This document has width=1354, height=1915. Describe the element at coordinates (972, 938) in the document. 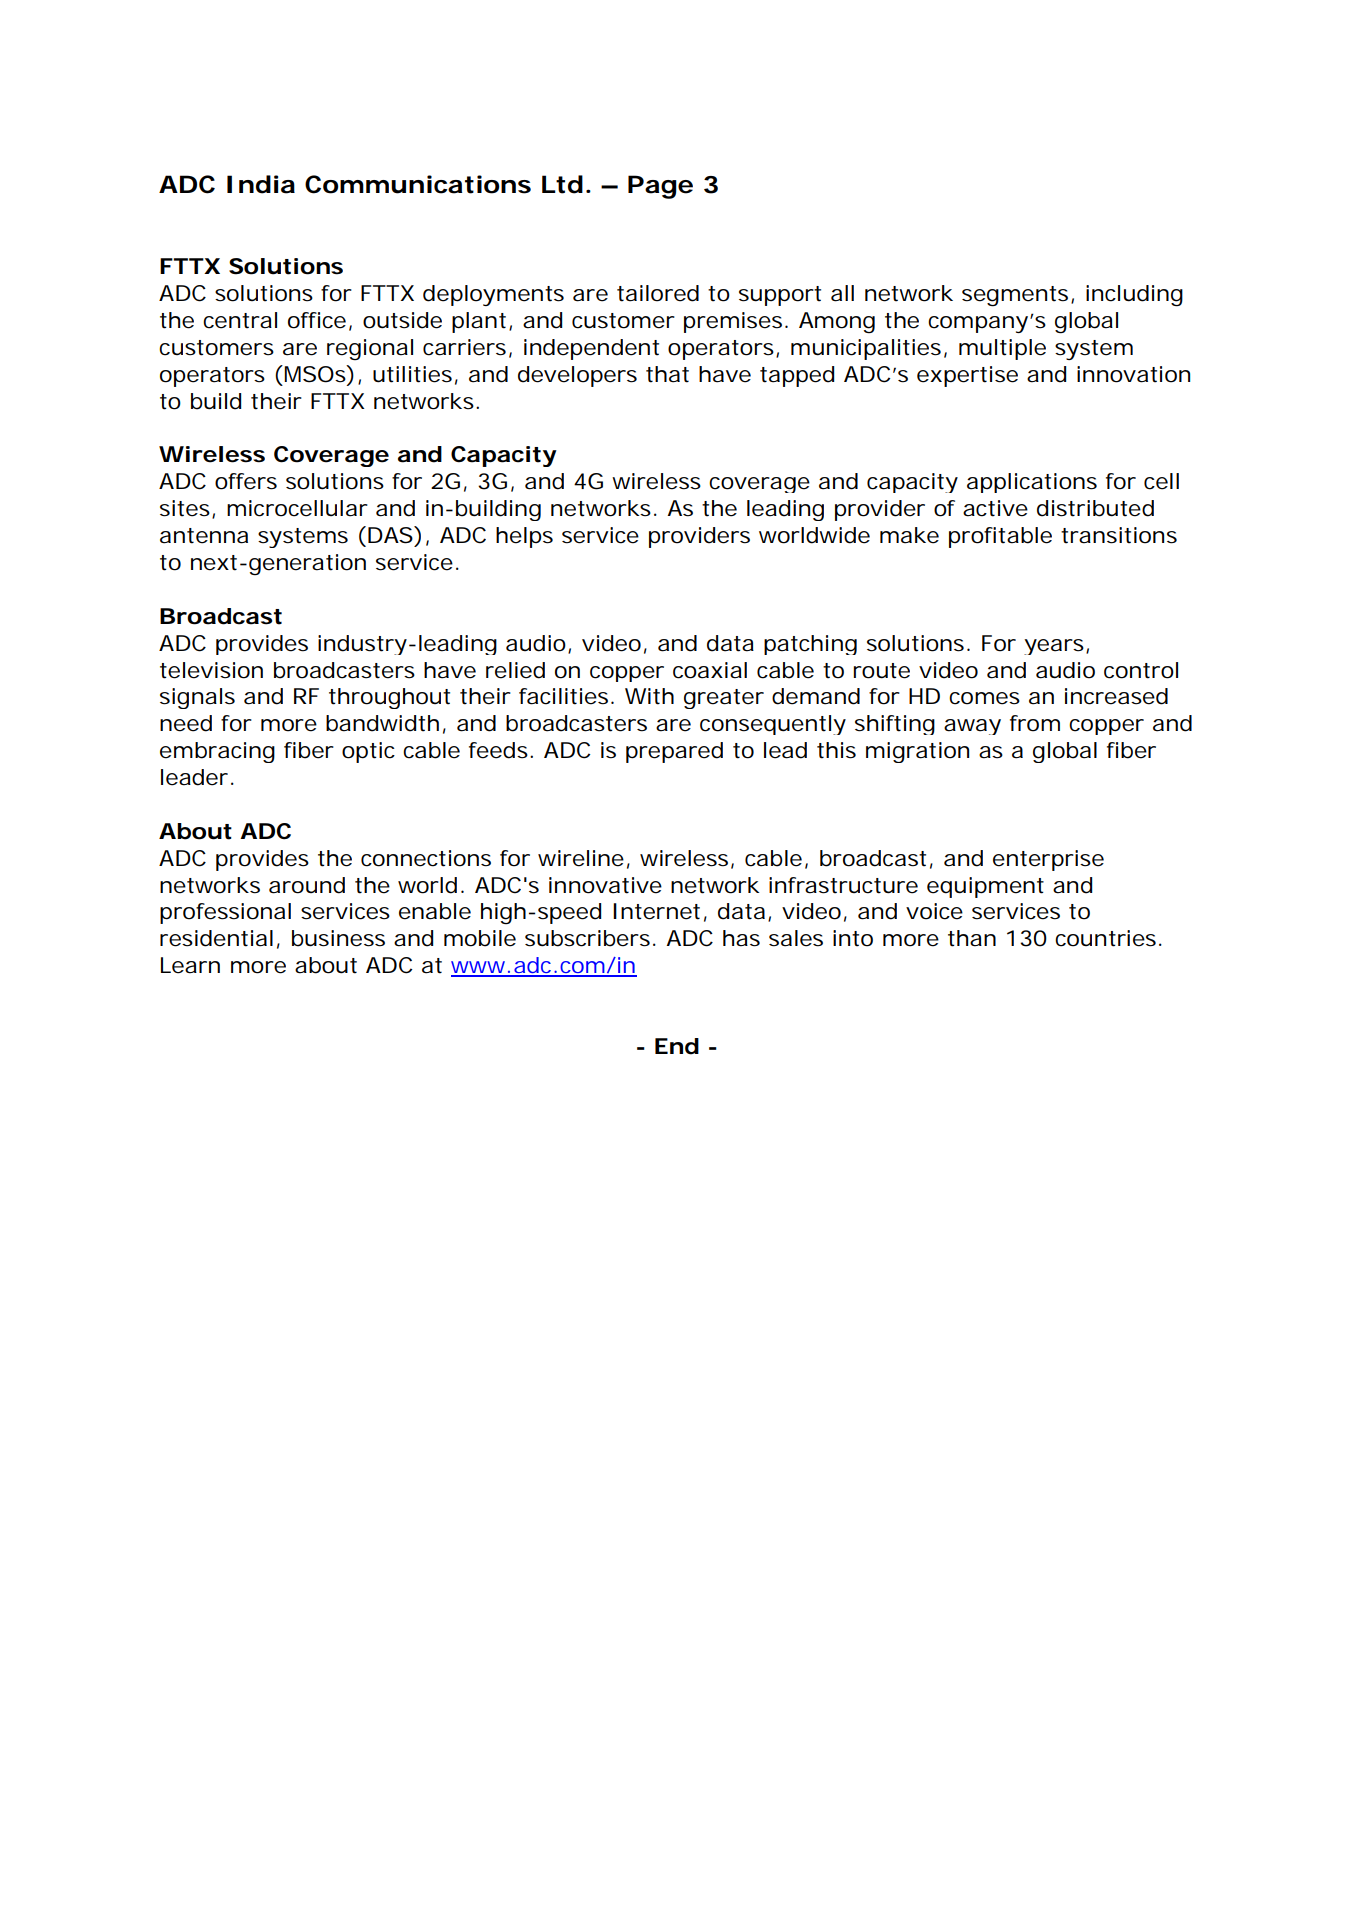

I see `than` at that location.
